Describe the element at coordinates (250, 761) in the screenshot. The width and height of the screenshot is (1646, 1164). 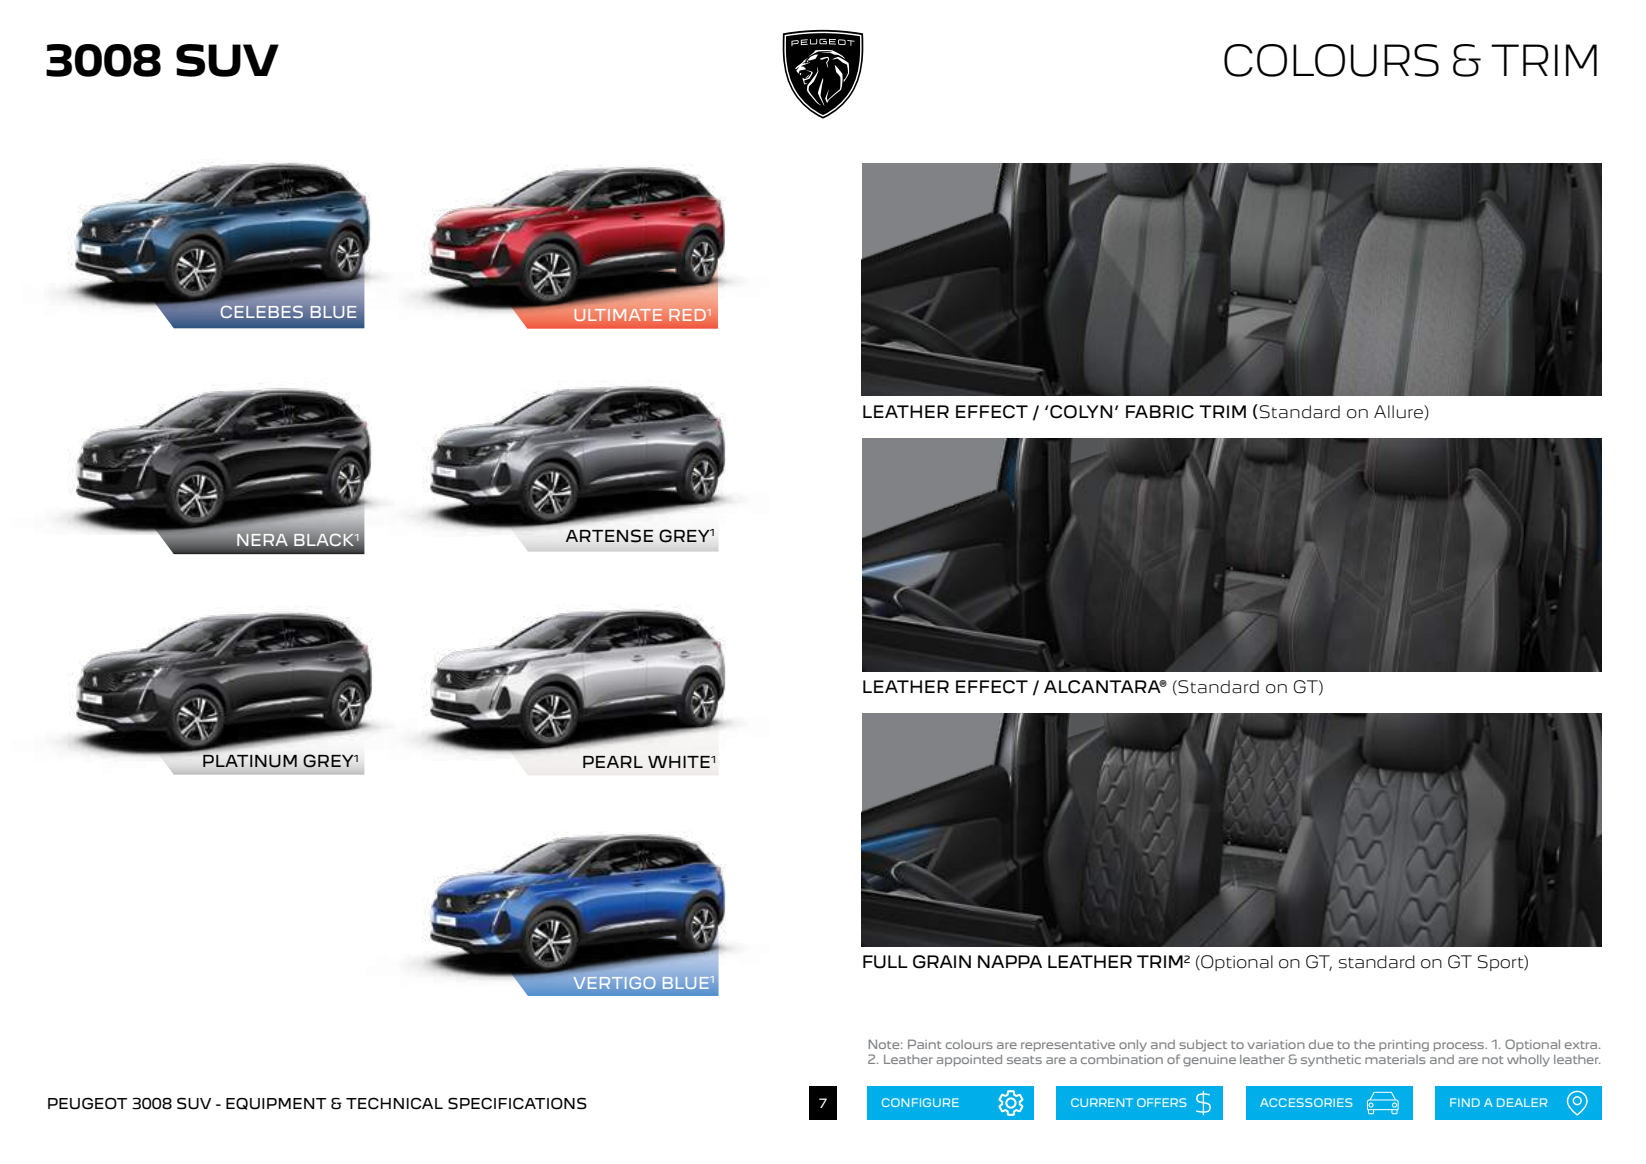
I see `PLATINUM` at that location.
